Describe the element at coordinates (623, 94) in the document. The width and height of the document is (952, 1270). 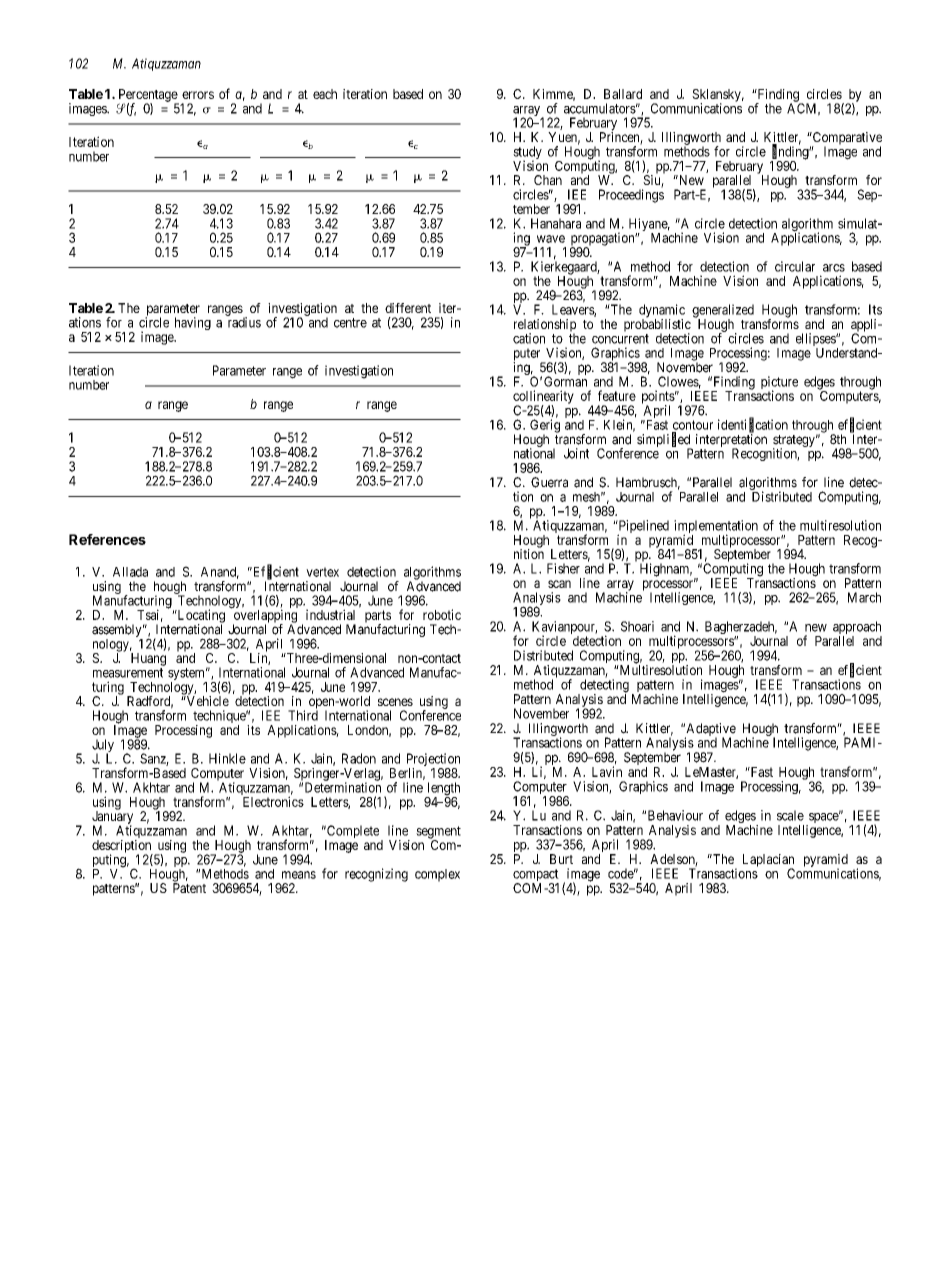
I see `Ballard` at that location.
